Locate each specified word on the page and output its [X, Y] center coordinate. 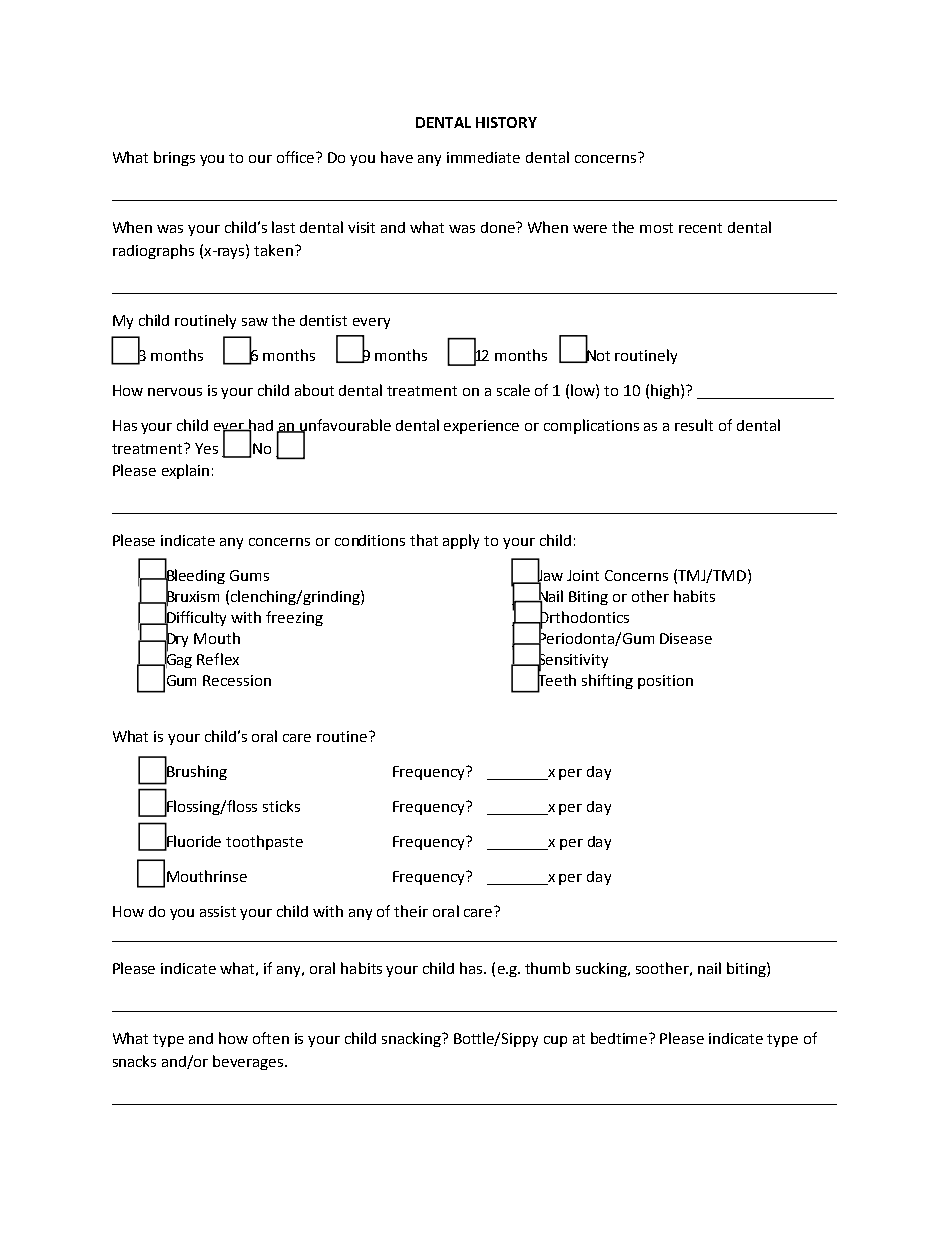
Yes [206, 448]
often [271, 1038]
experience [481, 427]
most [656, 228]
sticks [281, 806]
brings [174, 158]
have [397, 157]
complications [591, 426]
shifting [607, 681]
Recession [237, 680]
